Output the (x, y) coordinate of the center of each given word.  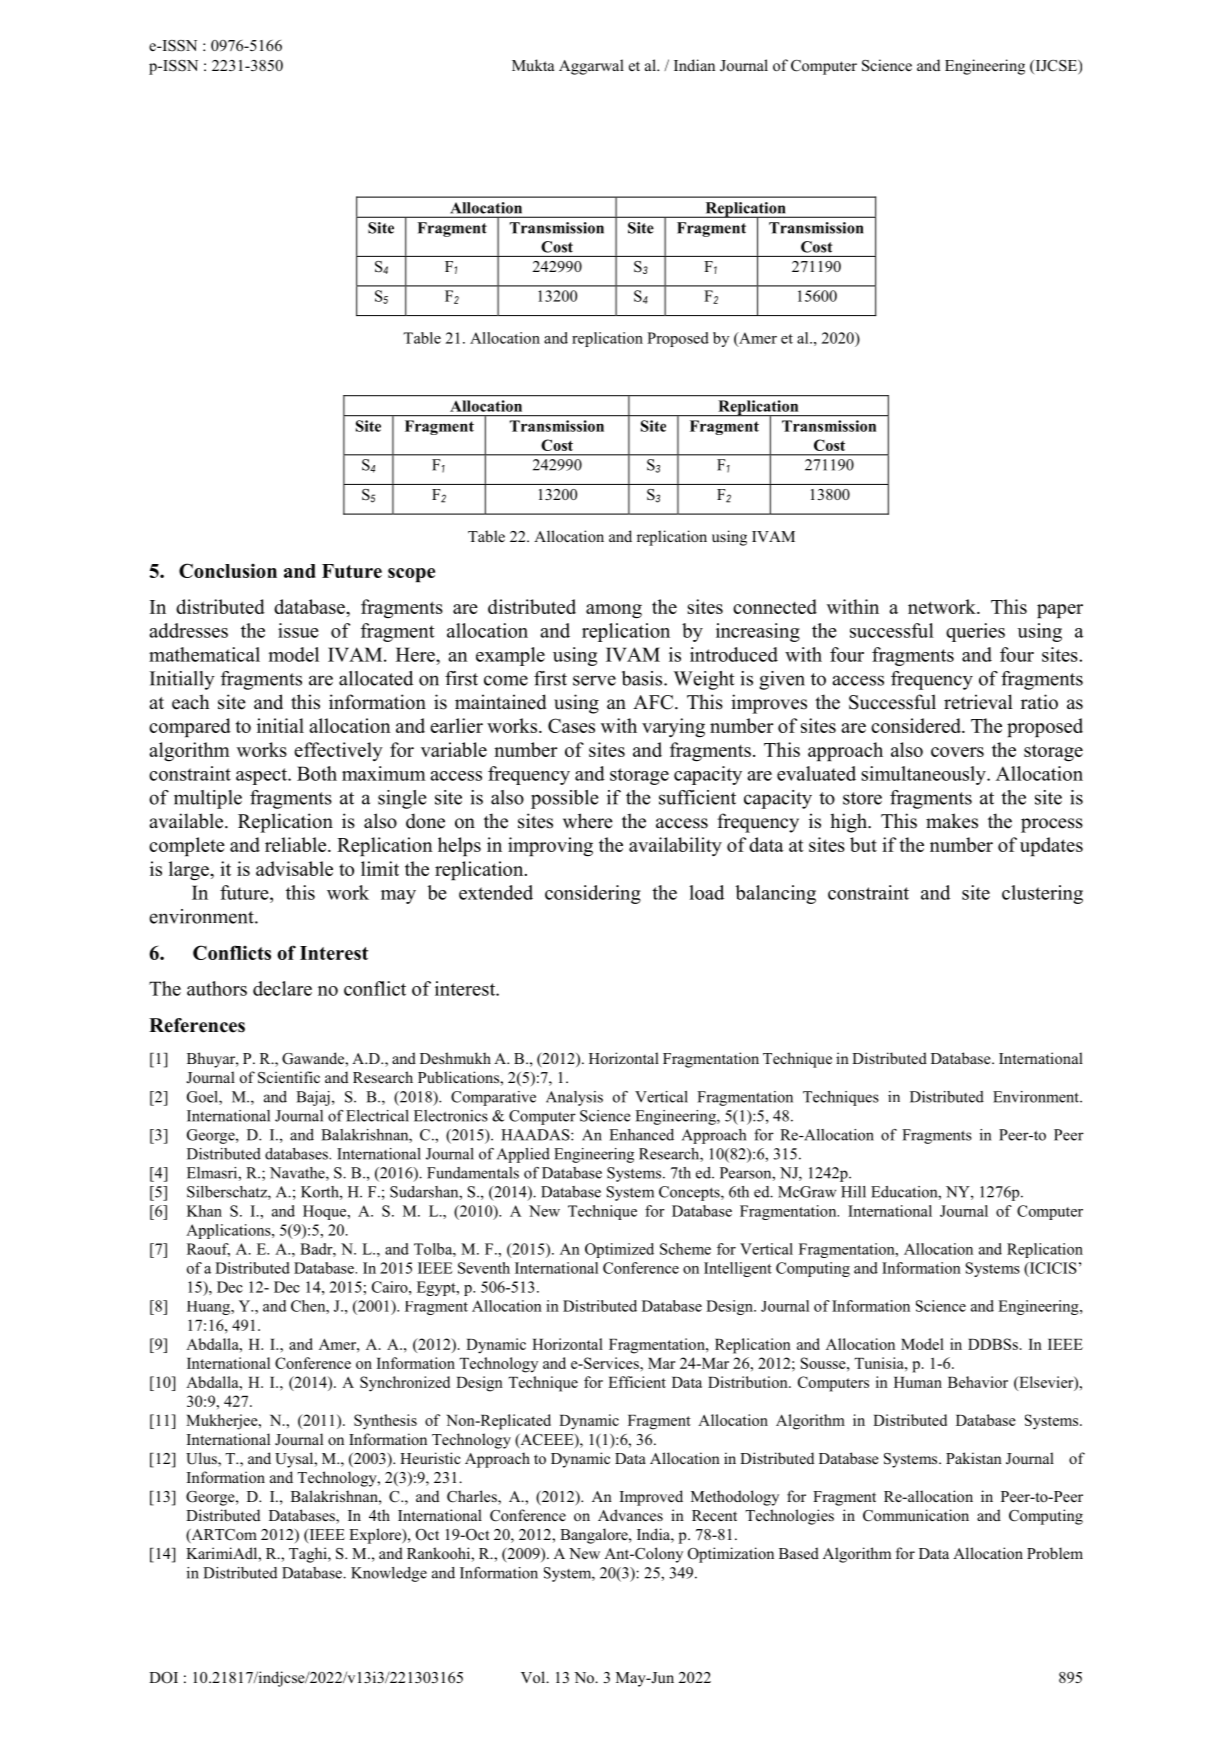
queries (975, 632)
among (614, 611)
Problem (1055, 1553)
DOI (163, 1678)
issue (298, 630)
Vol (534, 1677)
